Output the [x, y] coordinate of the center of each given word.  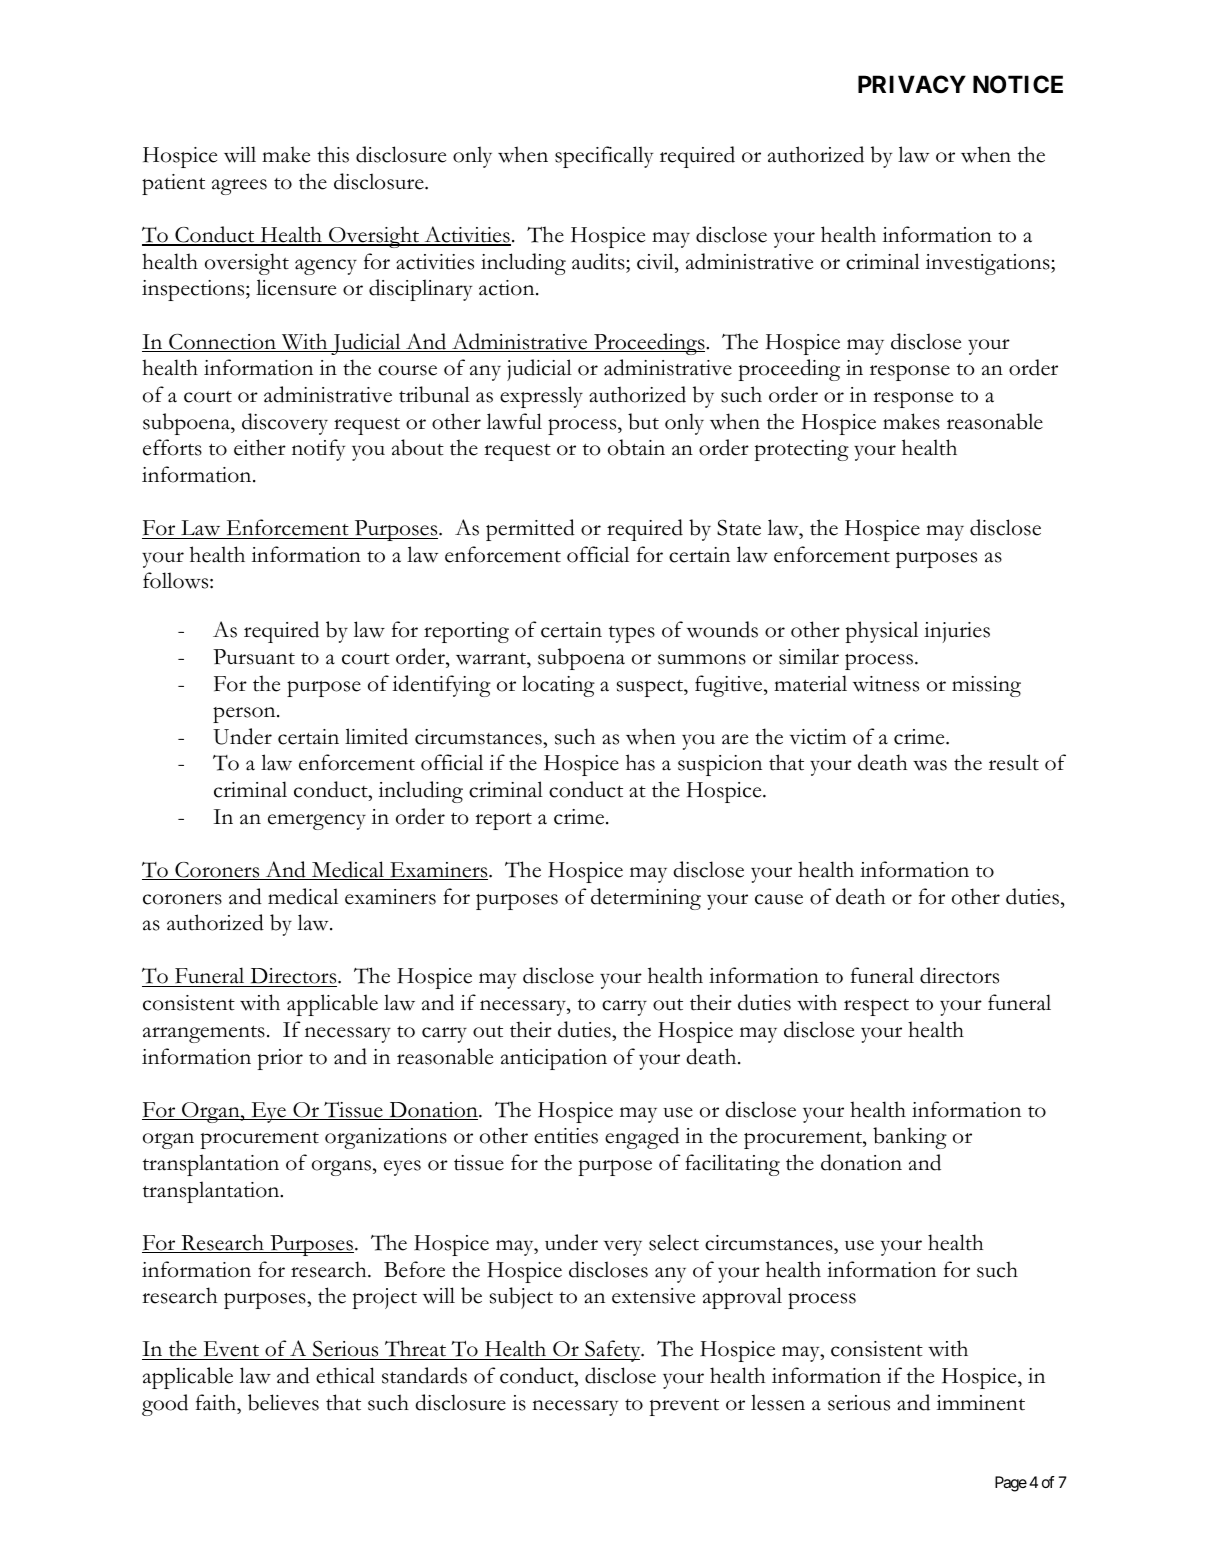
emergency [317, 822]
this [333, 154]
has [640, 762]
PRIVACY [912, 84]
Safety [613, 1351]
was [930, 765]
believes [283, 1402]
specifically [604, 157]
